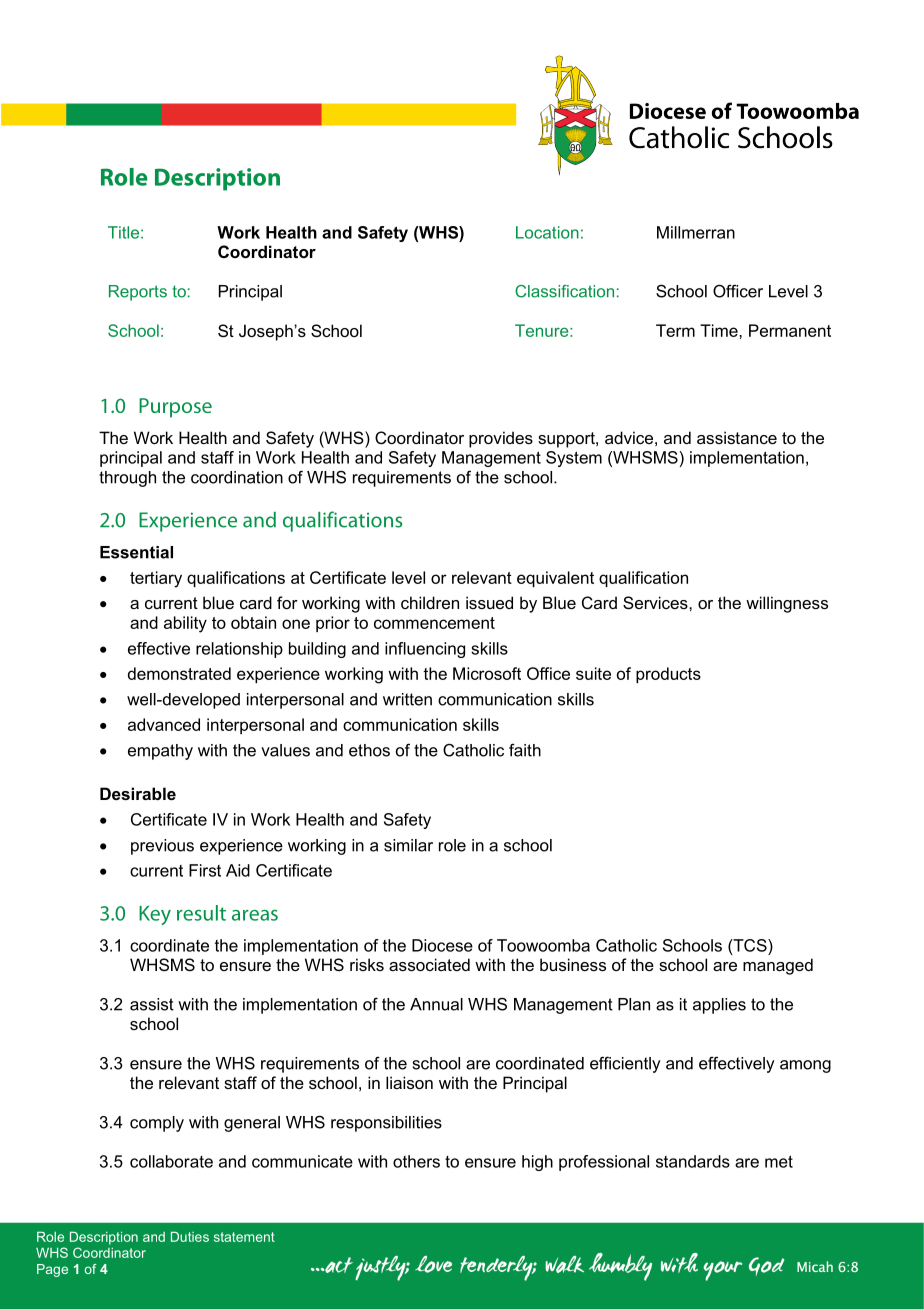  I want to click on others, so click(416, 1161).
